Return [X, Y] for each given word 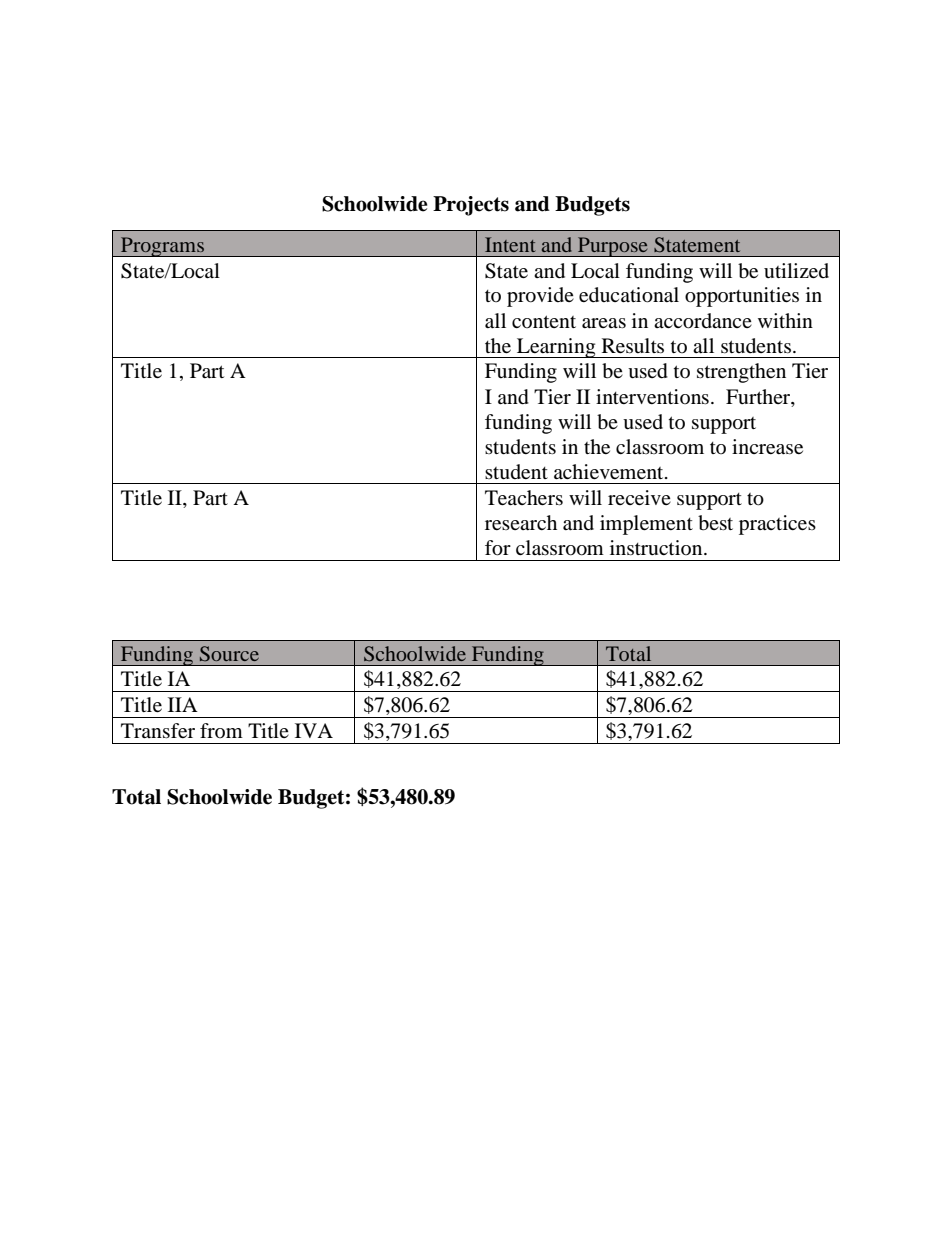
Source [229, 654]
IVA [314, 730]
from [221, 730]
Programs [162, 247]
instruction [657, 547]
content [544, 321]
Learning [556, 348]
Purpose [613, 247]
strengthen [741, 373]
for [498, 548]
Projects [471, 206]
